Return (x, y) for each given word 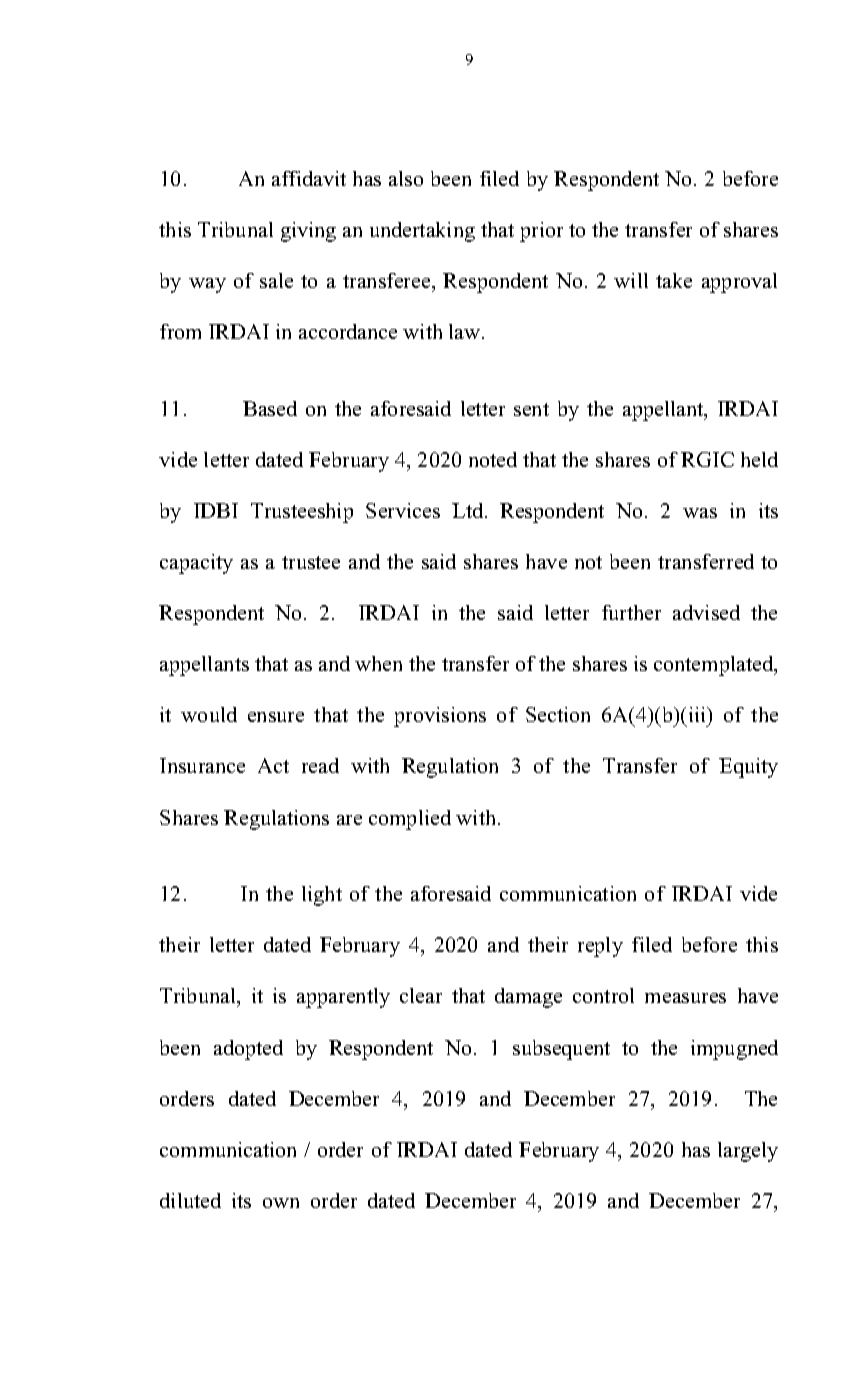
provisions (440, 717)
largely (748, 1152)
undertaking (422, 232)
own (281, 1203)
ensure (276, 717)
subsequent (561, 1050)
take (674, 280)
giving (308, 232)
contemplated (715, 666)
